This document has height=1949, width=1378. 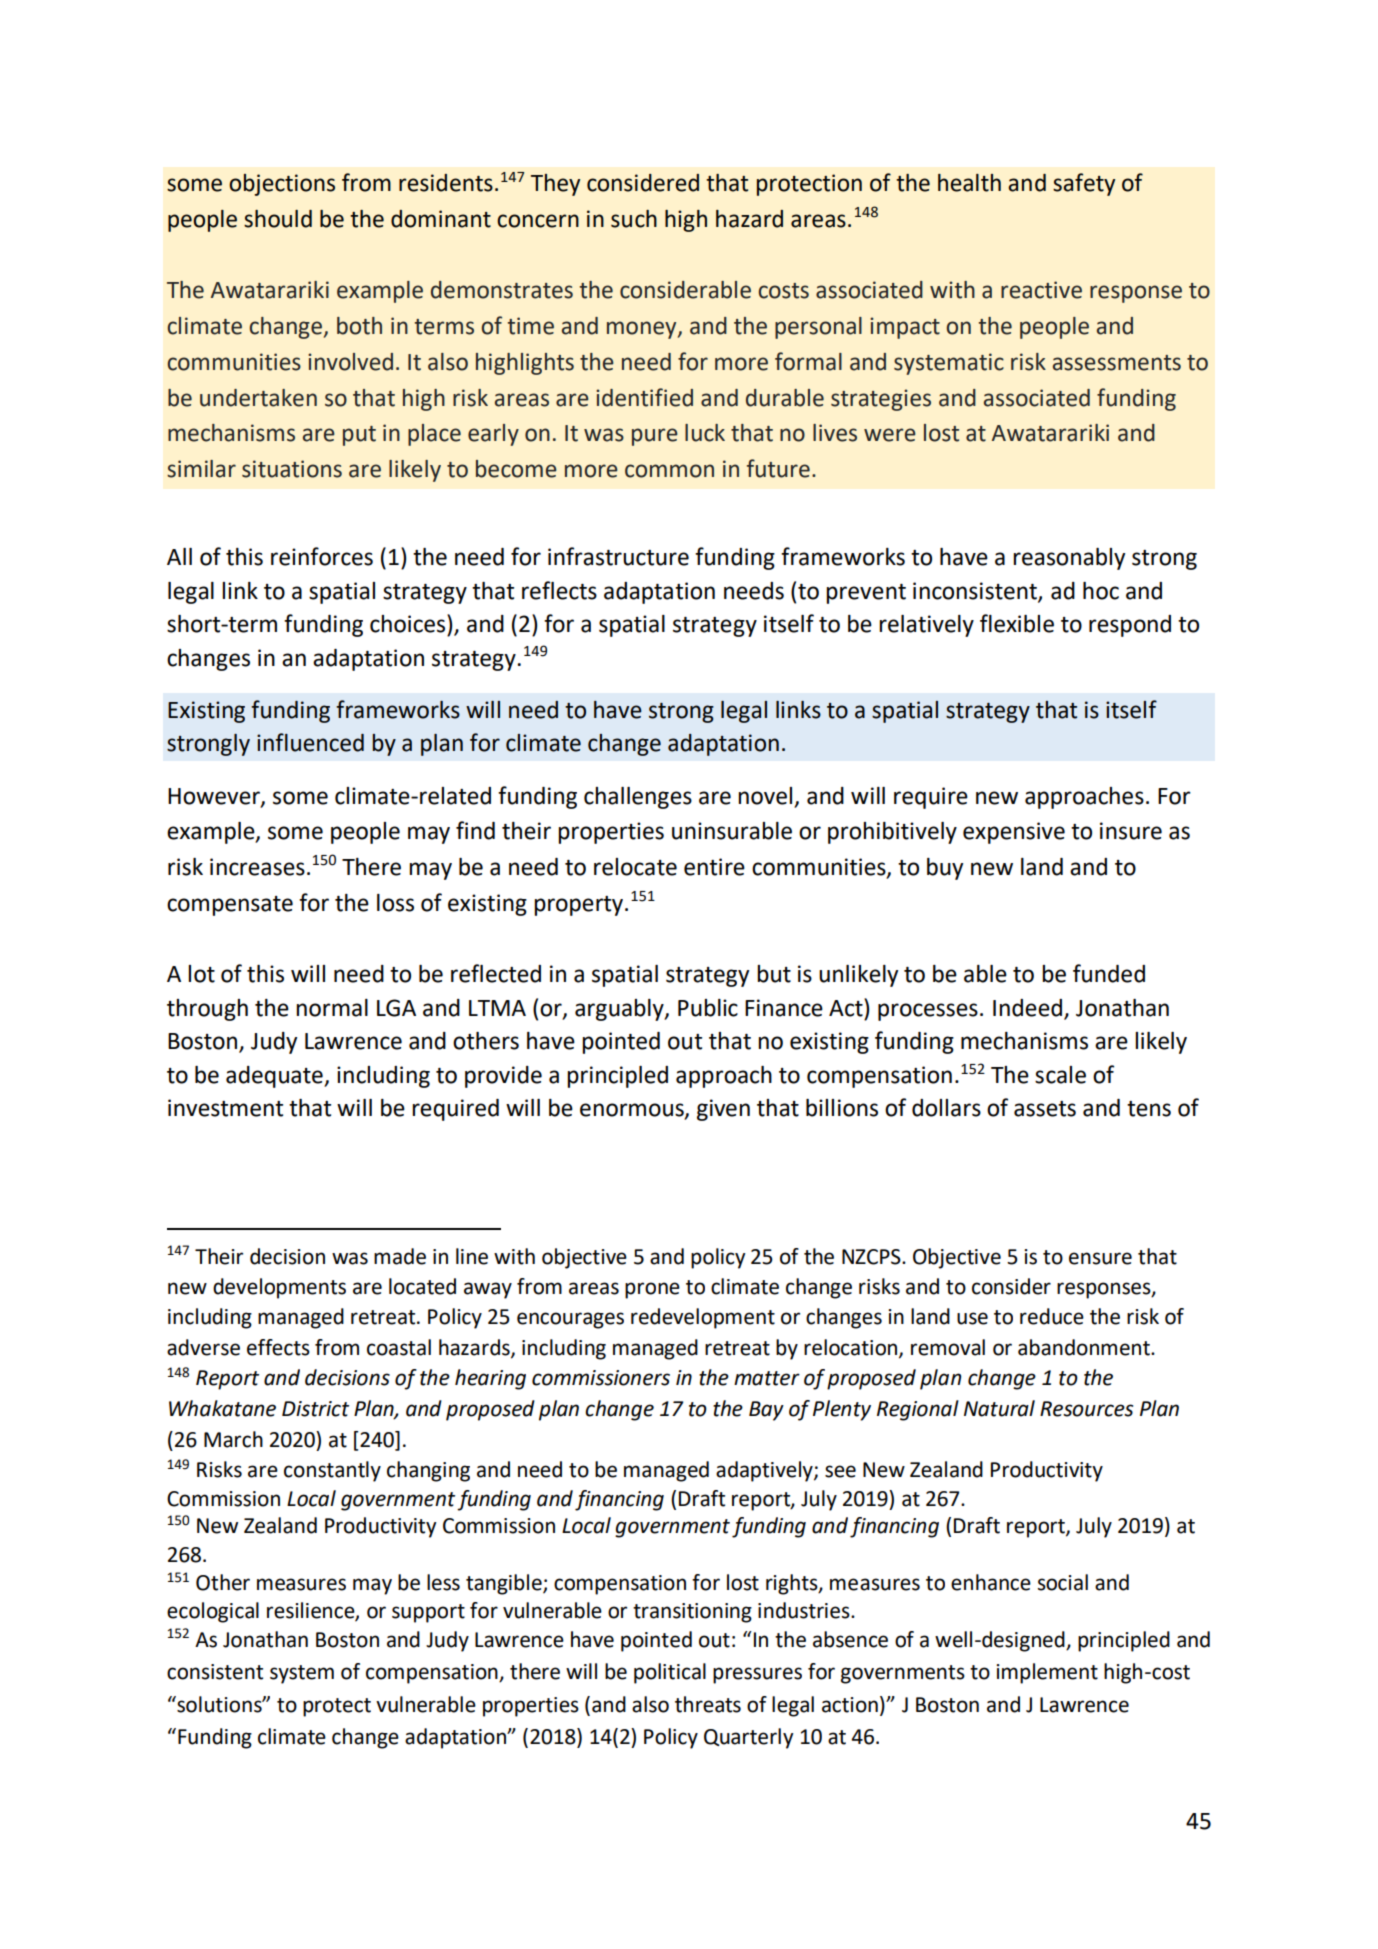 I want to click on ensure, so click(x=1100, y=1258).
